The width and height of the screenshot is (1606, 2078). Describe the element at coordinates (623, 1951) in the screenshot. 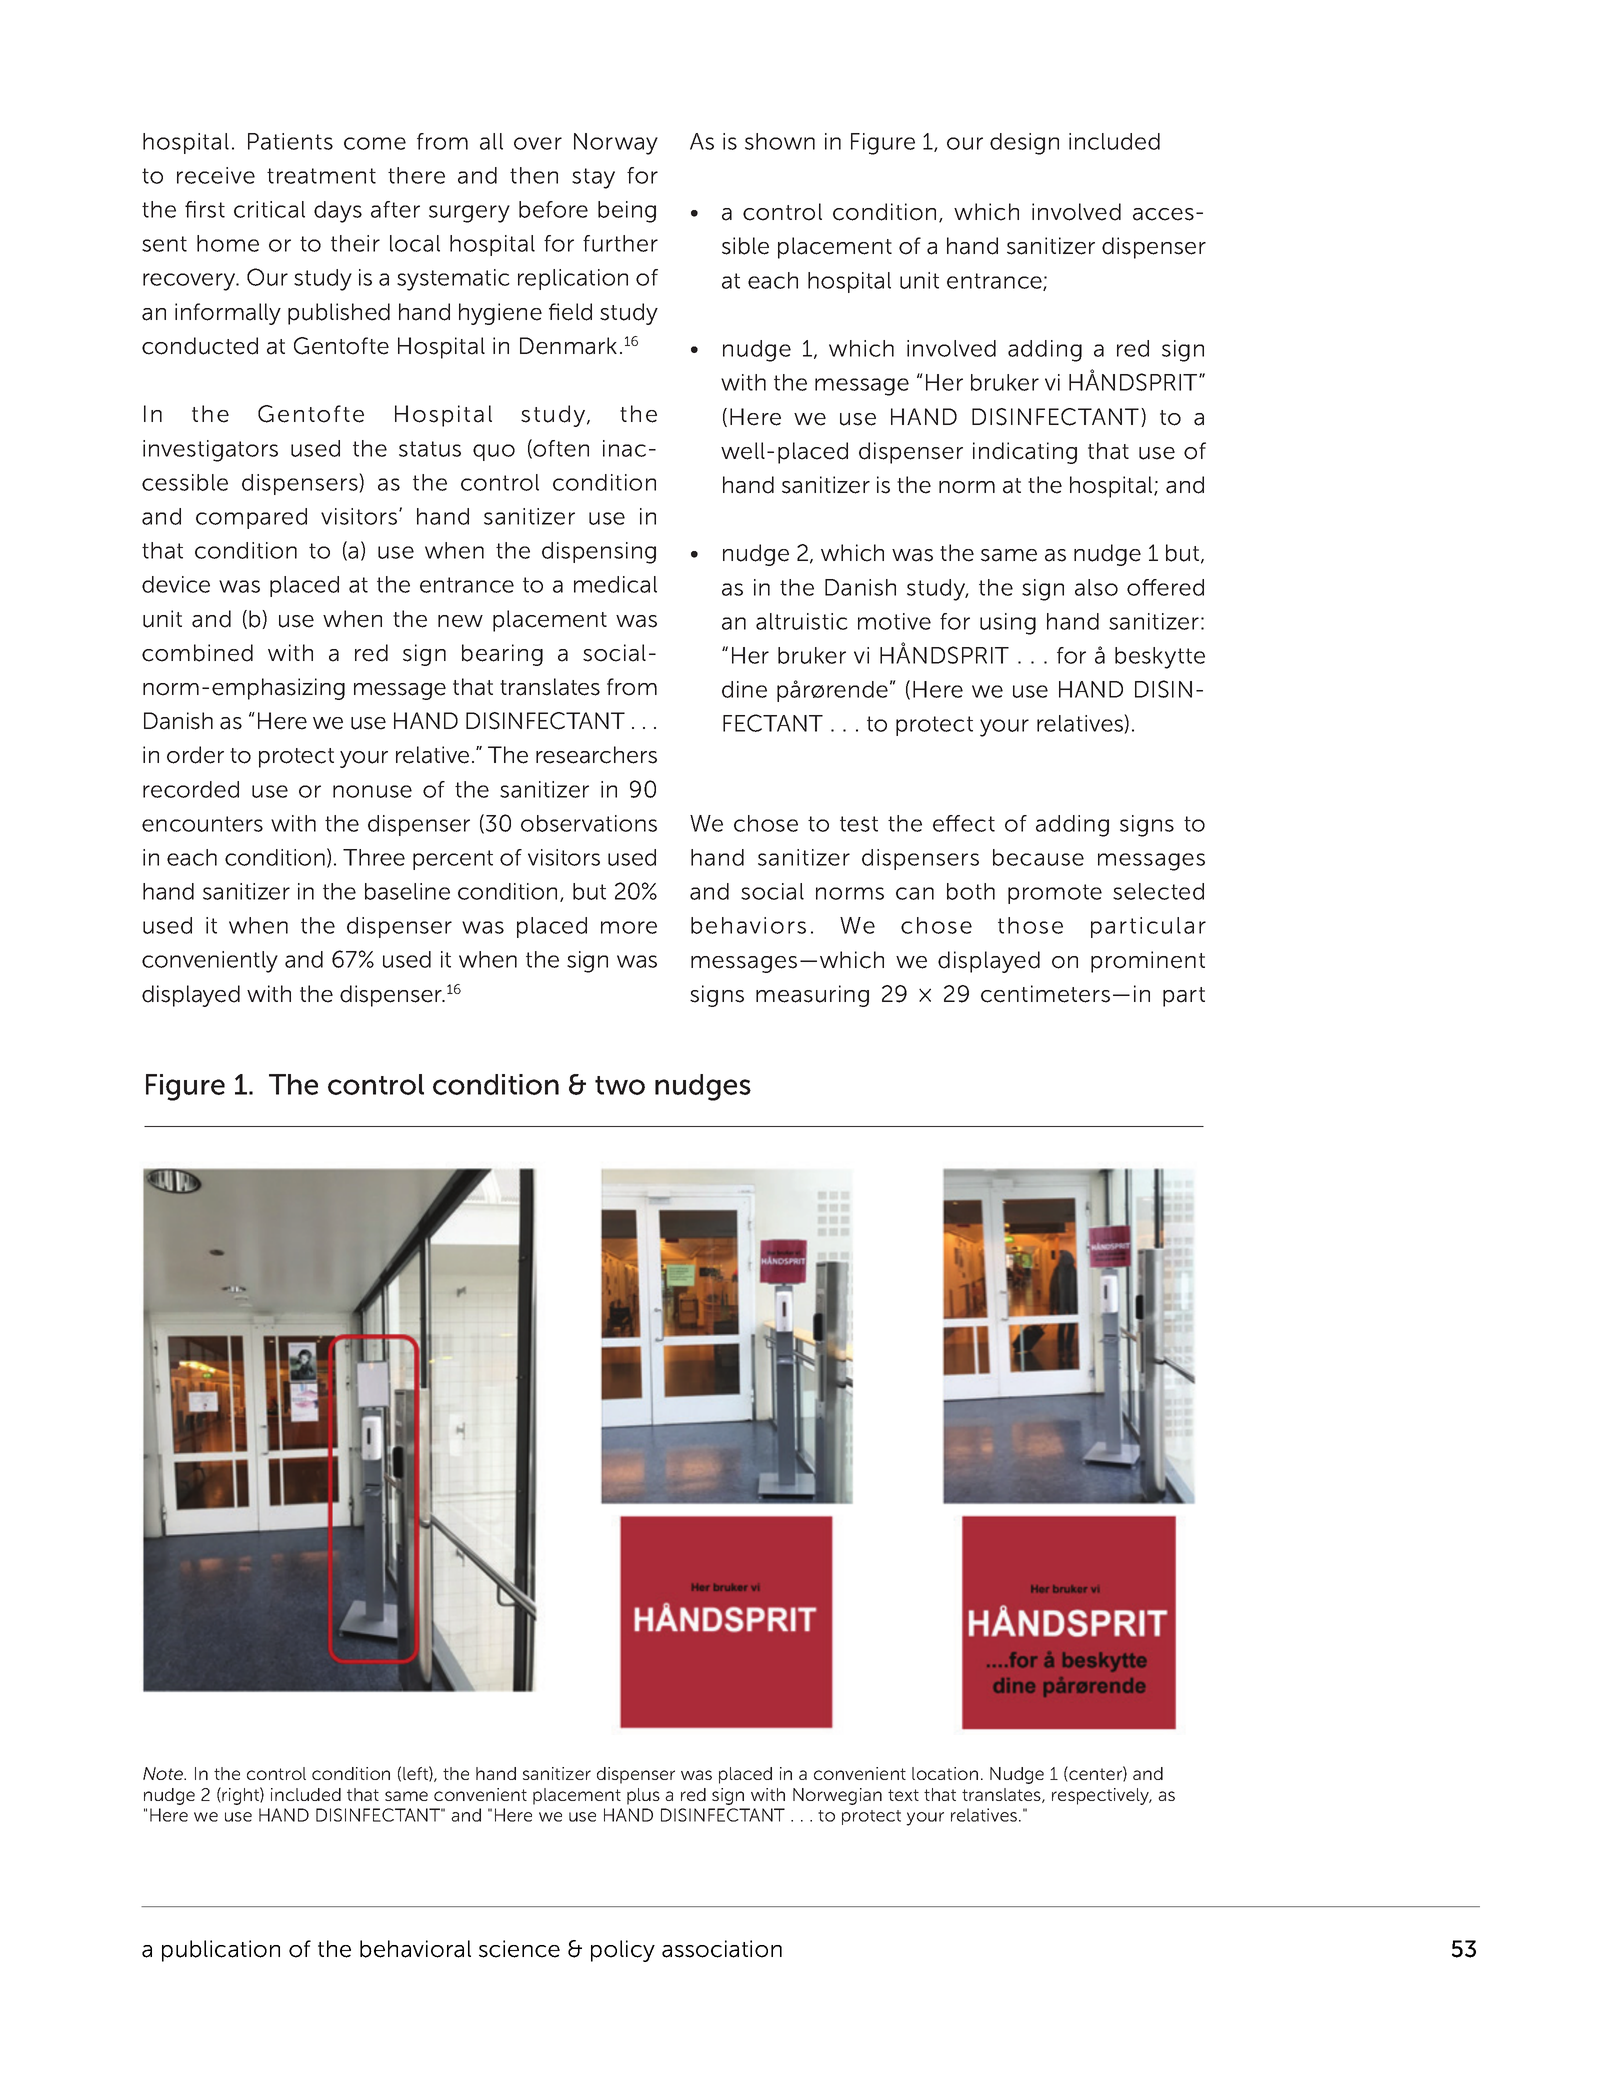

I see `policy` at that location.
